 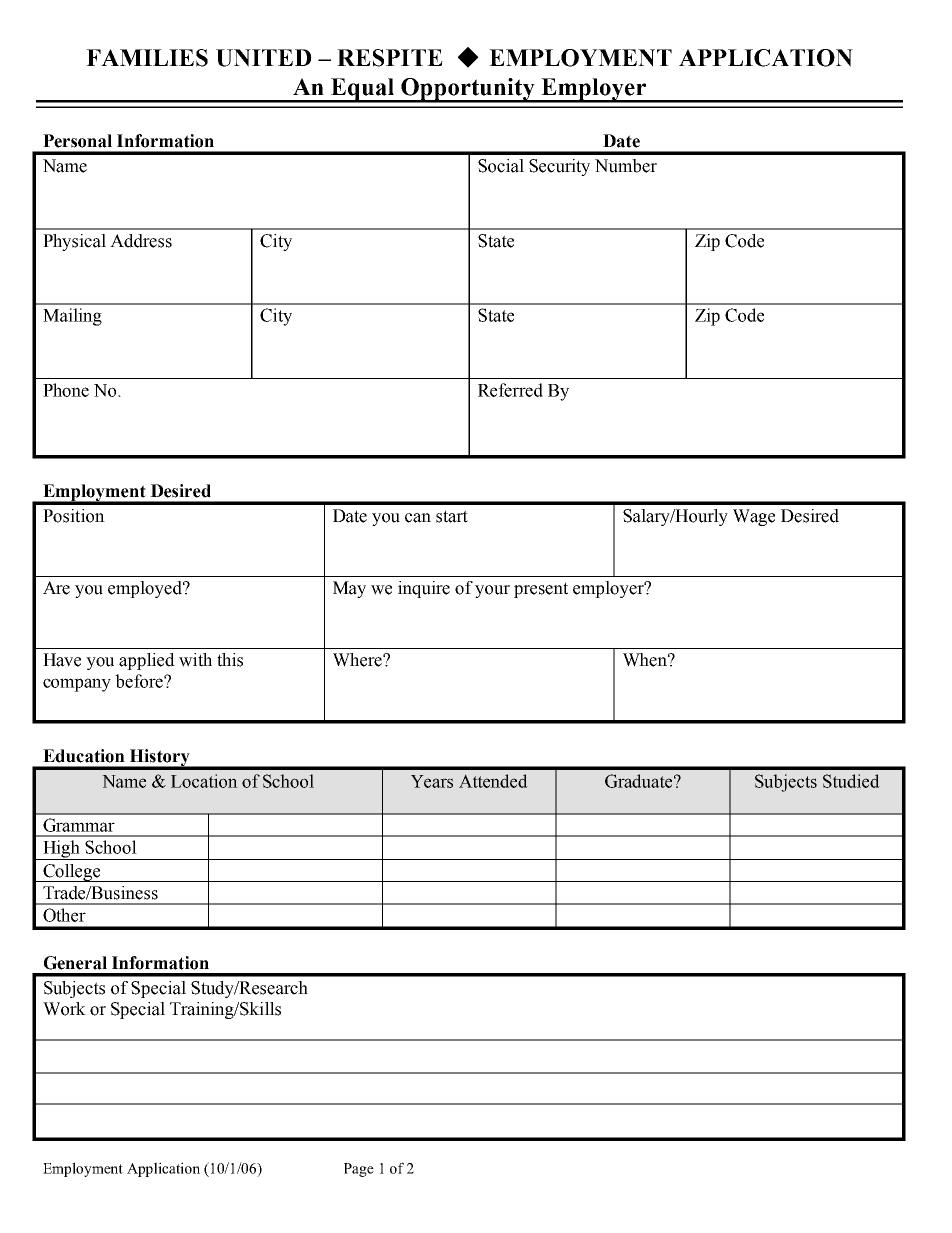 What do you see at coordinates (64, 1009) in the image?
I see `Work` at bounding box center [64, 1009].
